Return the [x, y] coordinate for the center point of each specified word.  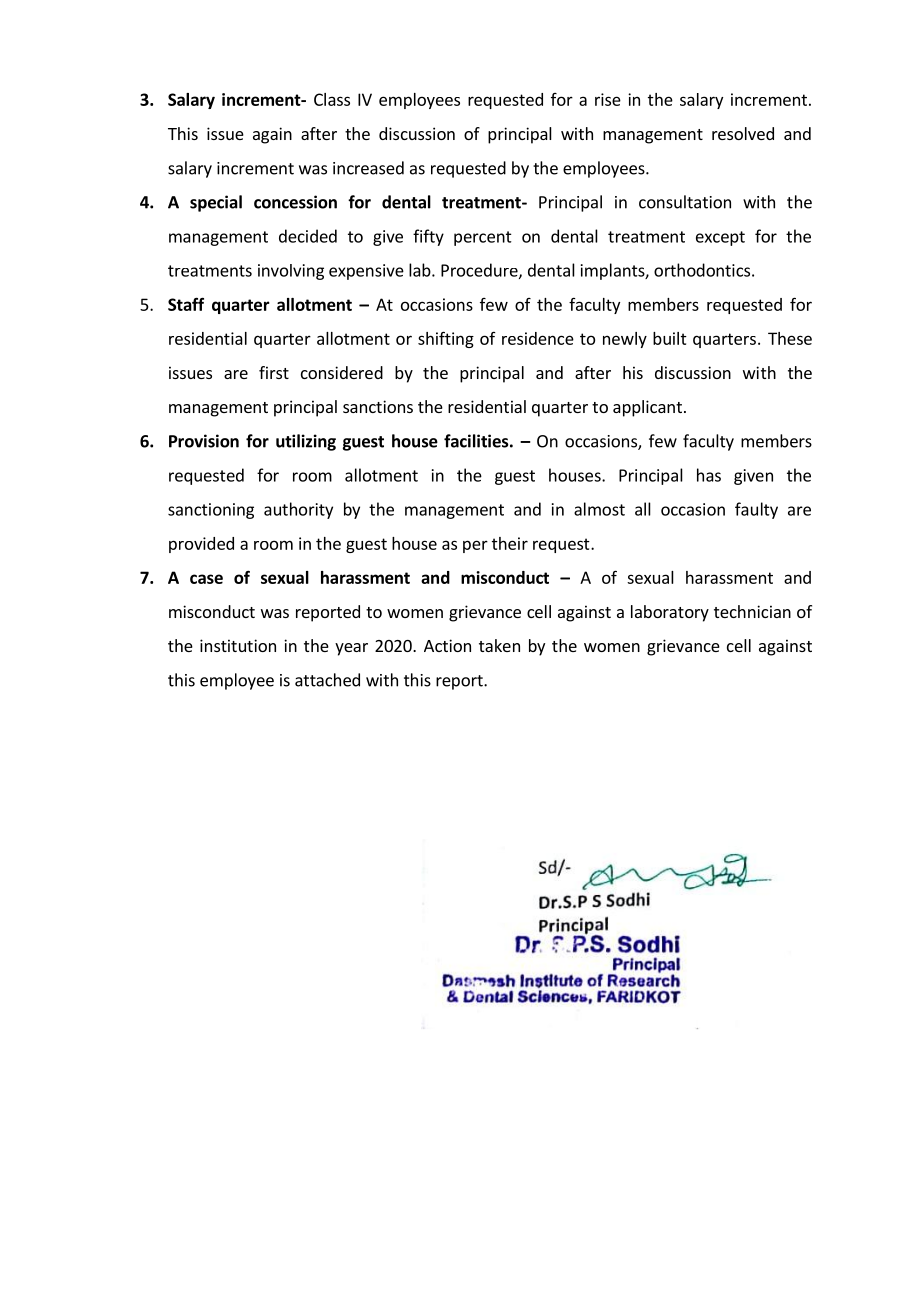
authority [298, 510]
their [510, 543]
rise [608, 99]
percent [483, 238]
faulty [756, 510]
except [720, 238]
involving [291, 272]
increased [368, 168]
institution [238, 645]
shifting [446, 339]
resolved [743, 133]
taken [499, 645]
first [274, 372]
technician [752, 611]
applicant [647, 408]
